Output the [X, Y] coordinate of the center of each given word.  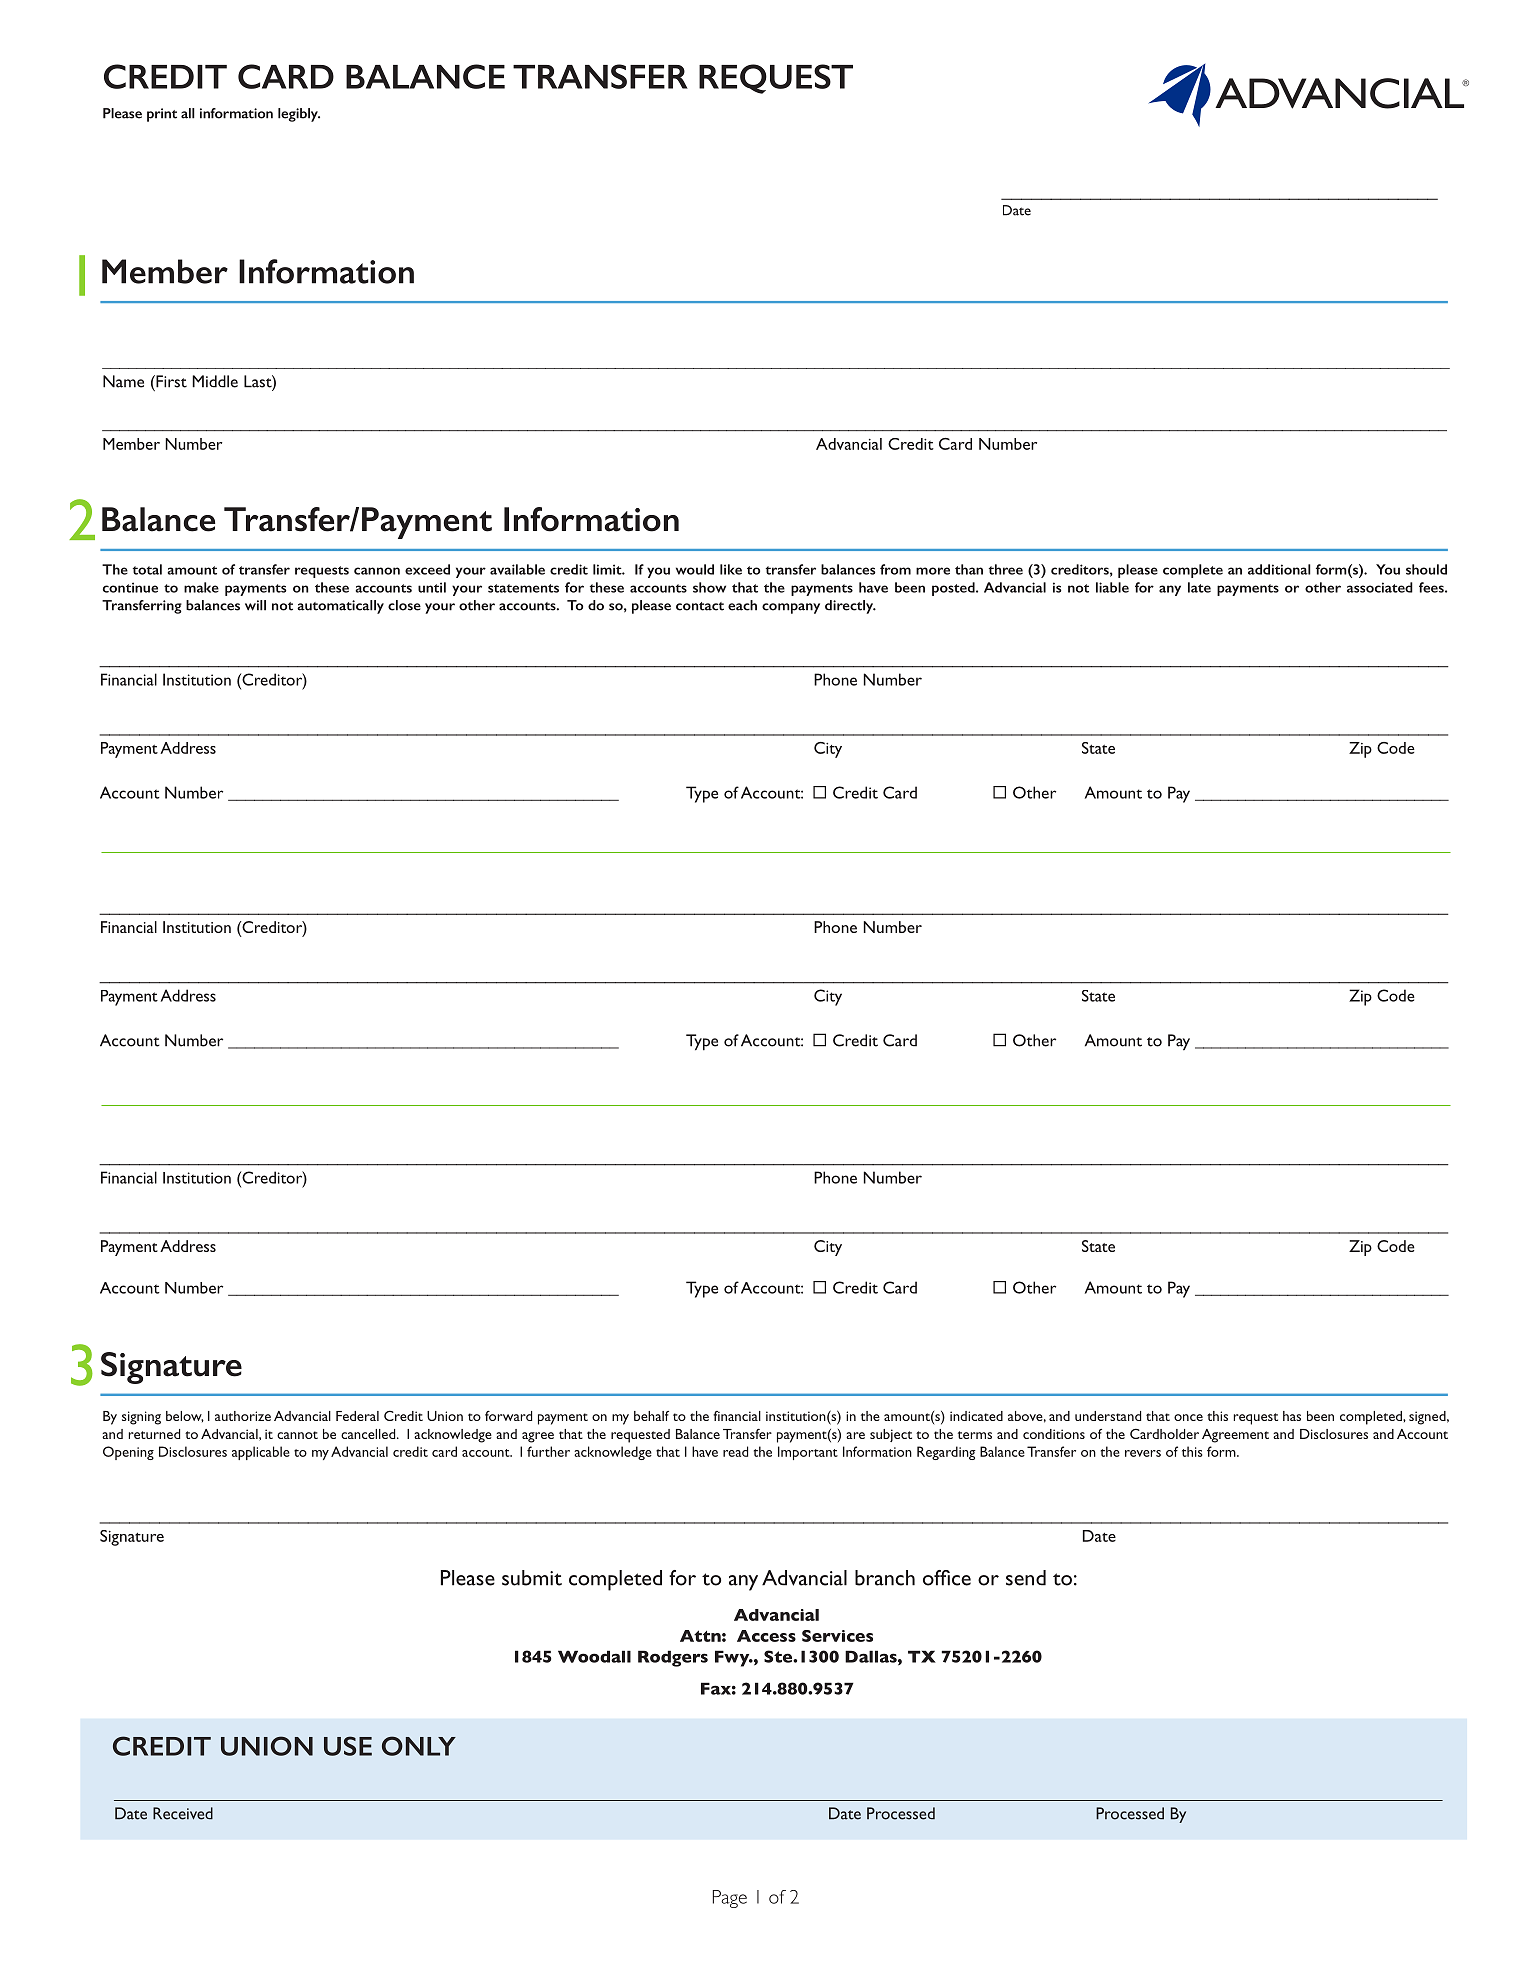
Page [730, 1899]
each [742, 605]
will [255, 605]
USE [348, 1746]
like [731, 569]
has [1292, 1416]
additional [1279, 569]
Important [808, 1453]
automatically [340, 607]
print [162, 115]
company [791, 608]
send [1026, 1578]
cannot [297, 1435]
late [1199, 587]
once [1188, 1417]
